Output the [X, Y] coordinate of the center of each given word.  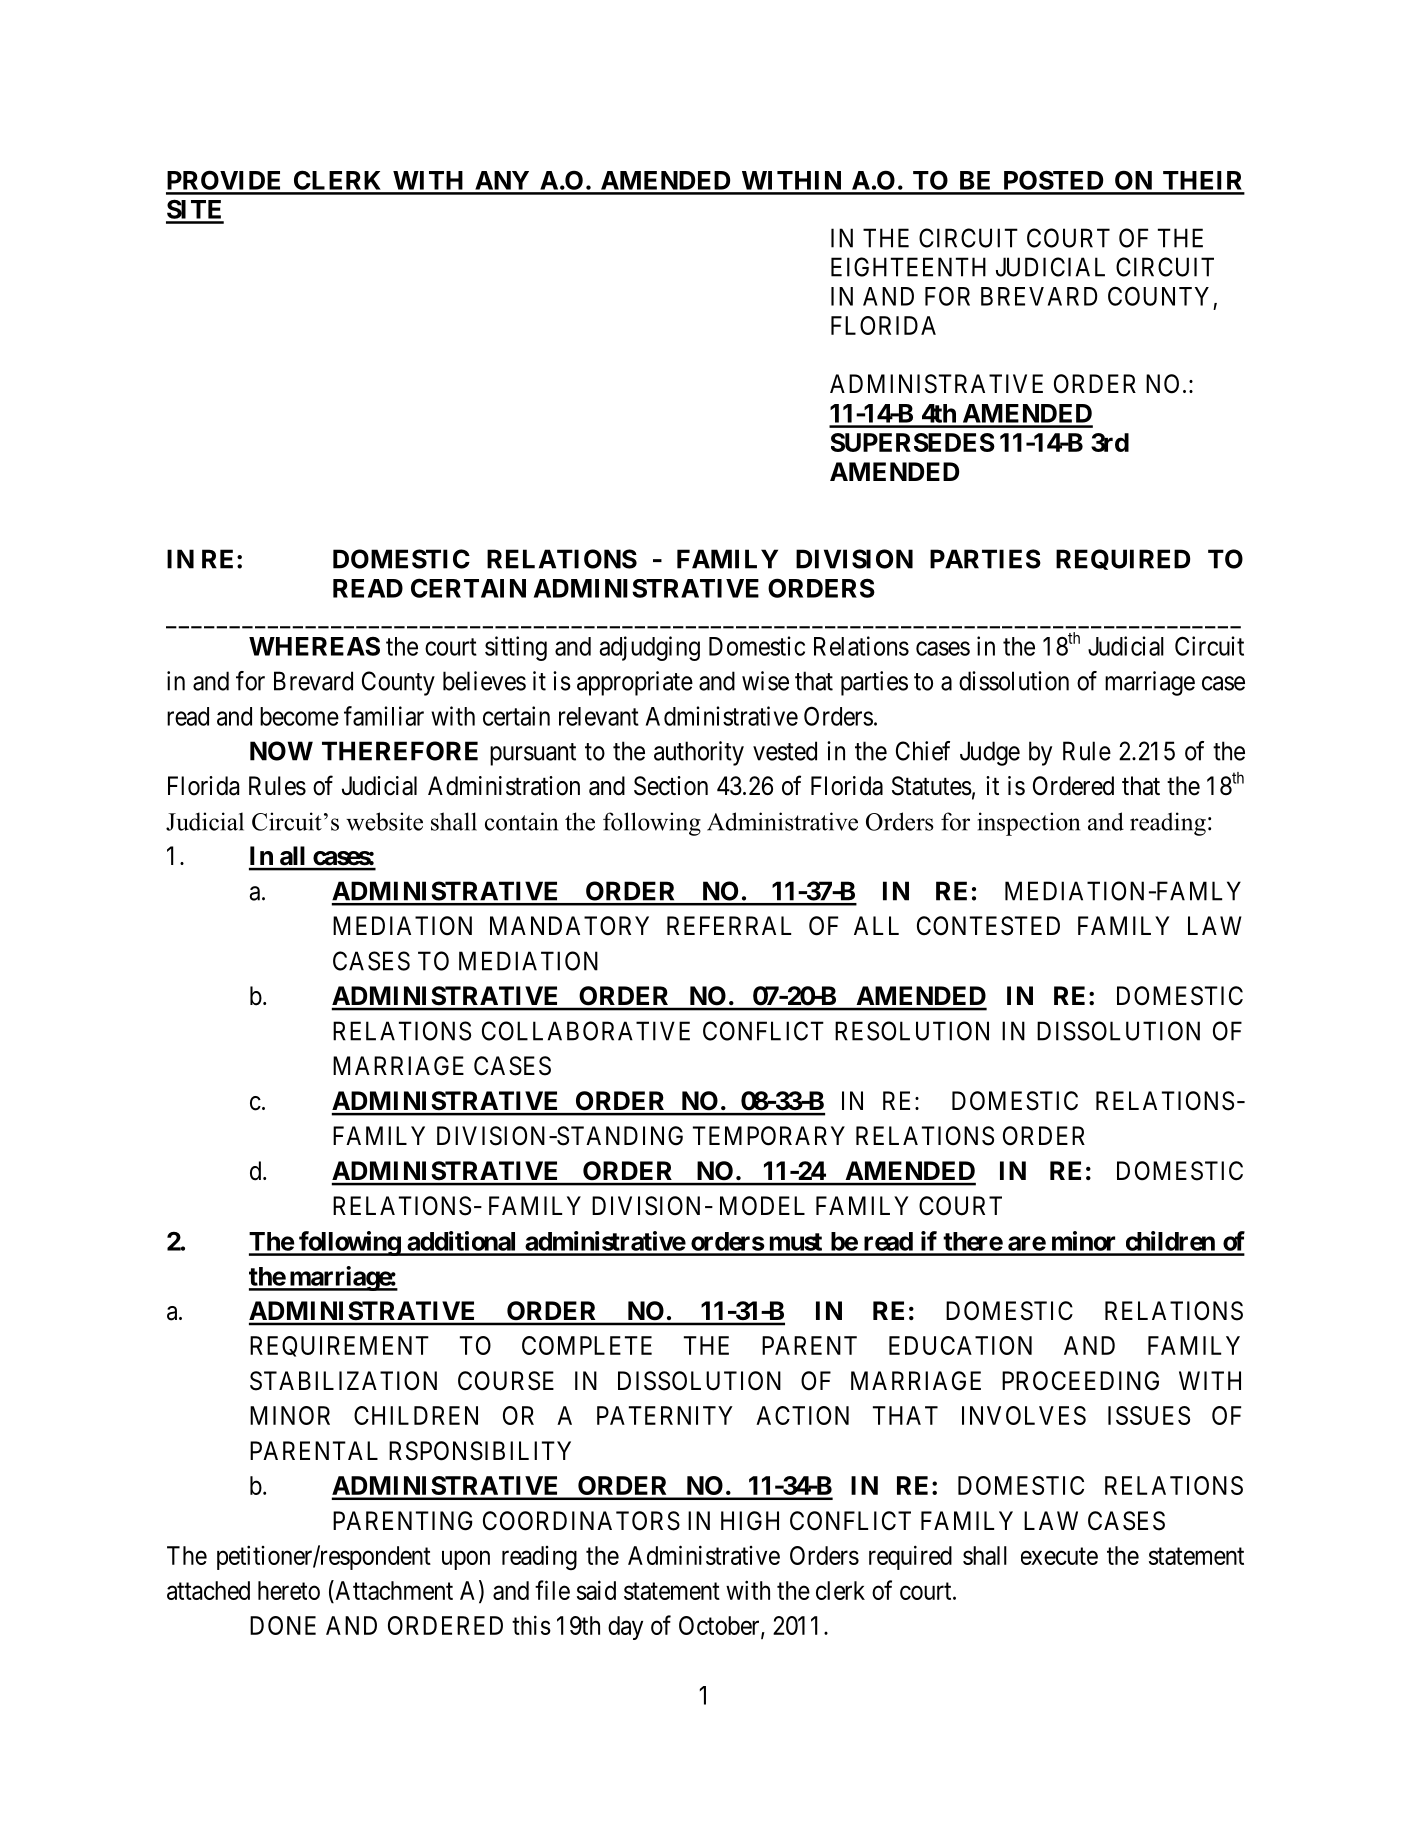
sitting [516, 648]
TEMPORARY [769, 1136]
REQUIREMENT [339, 1346]
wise [765, 681]
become [299, 716]
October [720, 1627]
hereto [289, 1590]
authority [699, 753]
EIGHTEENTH [908, 267]
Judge [990, 753]
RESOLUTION [912, 1031]
